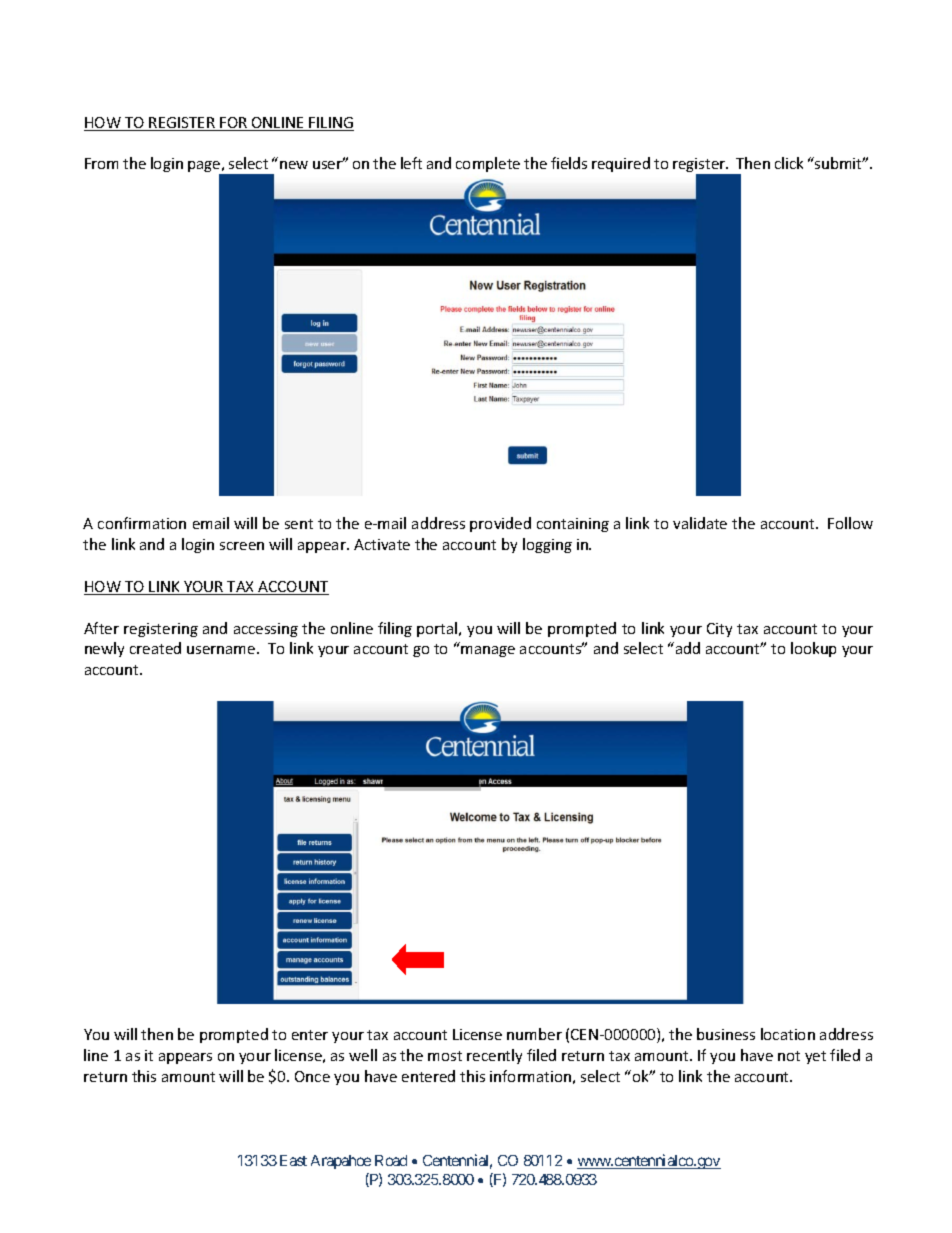 The height and width of the document is (1233, 952). Describe the element at coordinates (500, 524) in the document. I see `provided` at that location.
